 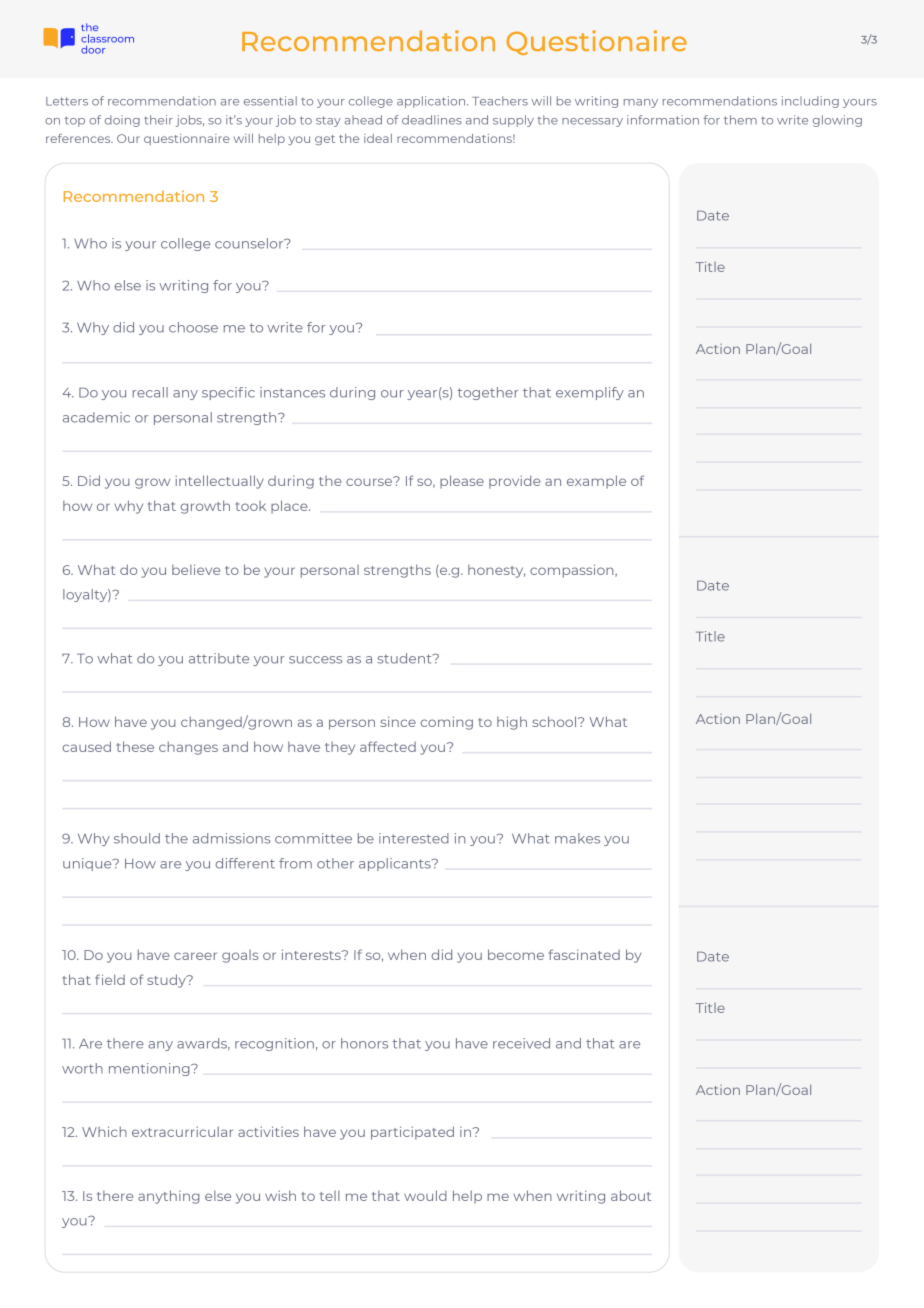 What do you see at coordinates (195, 956) in the document?
I see `career` at bounding box center [195, 956].
